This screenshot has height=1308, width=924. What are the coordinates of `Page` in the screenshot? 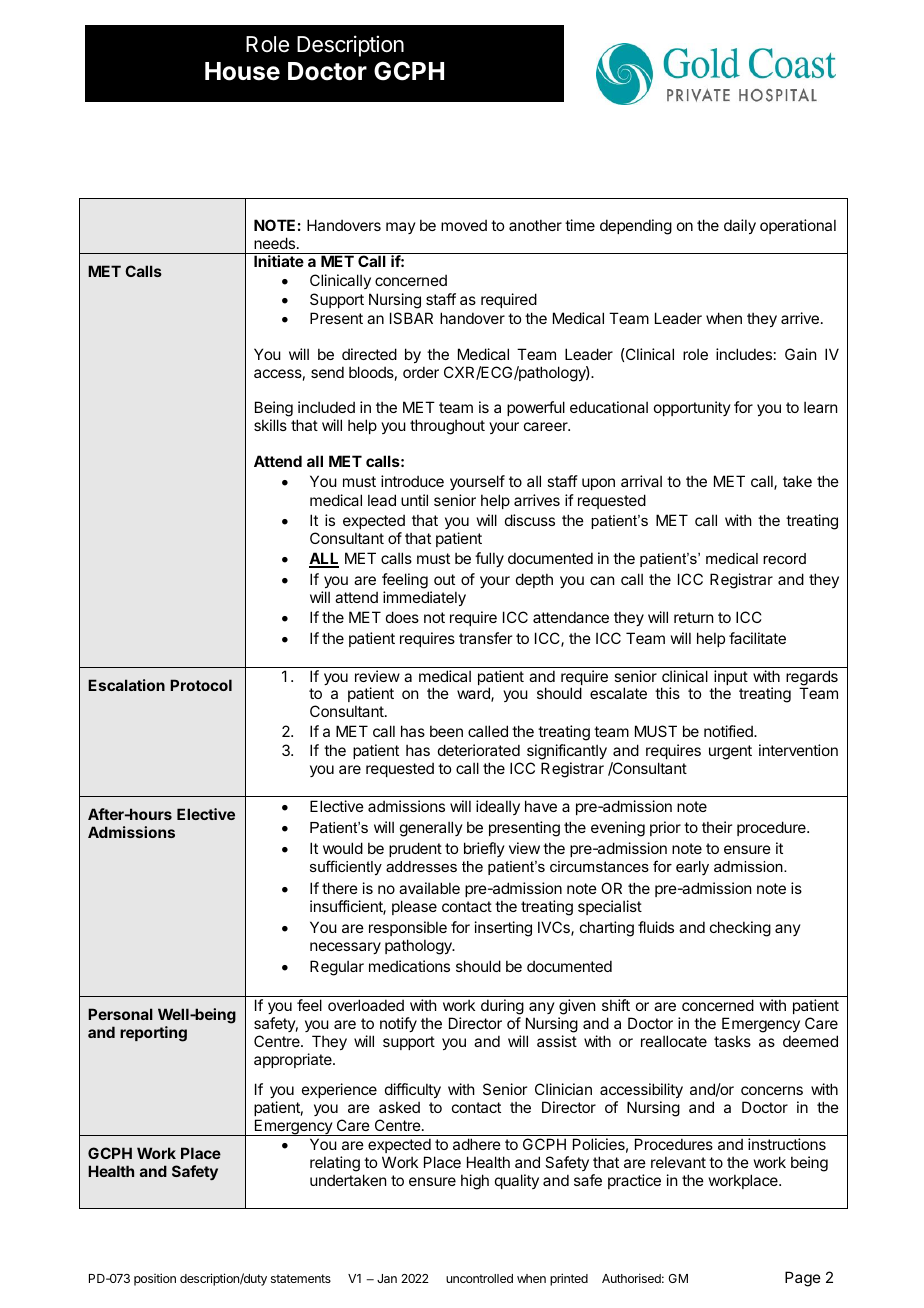 It's located at (803, 1279).
